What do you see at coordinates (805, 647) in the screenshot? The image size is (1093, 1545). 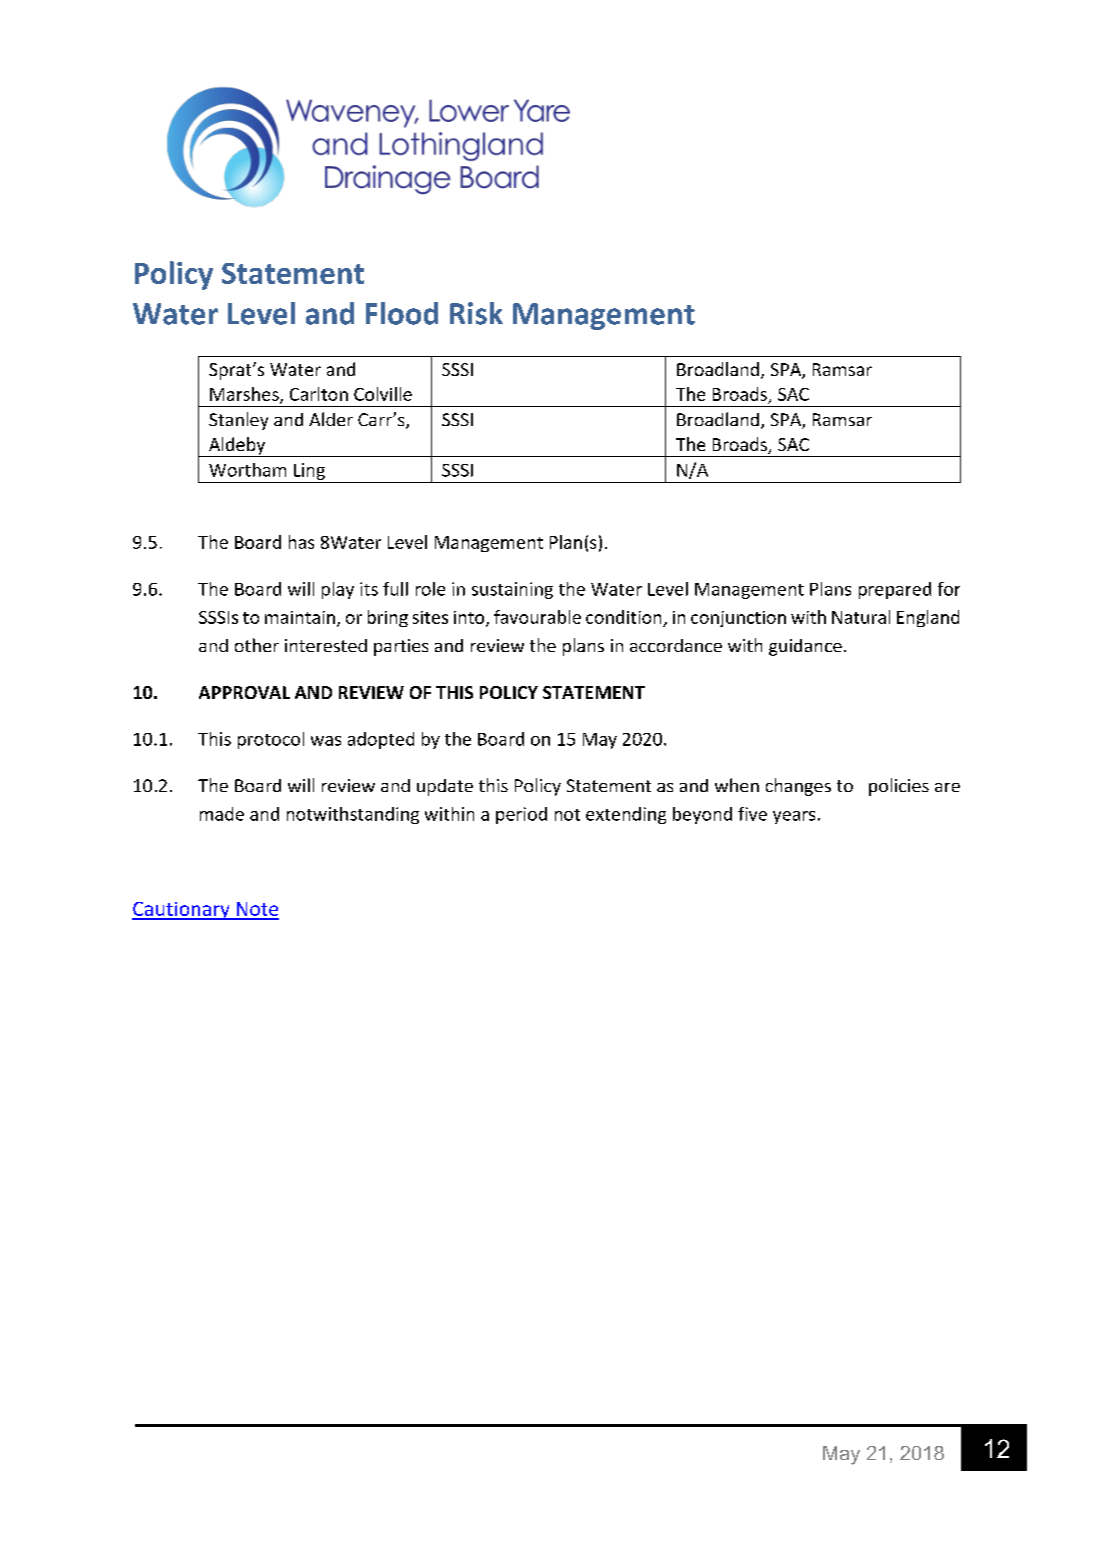 I see `guidance` at bounding box center [805, 647].
